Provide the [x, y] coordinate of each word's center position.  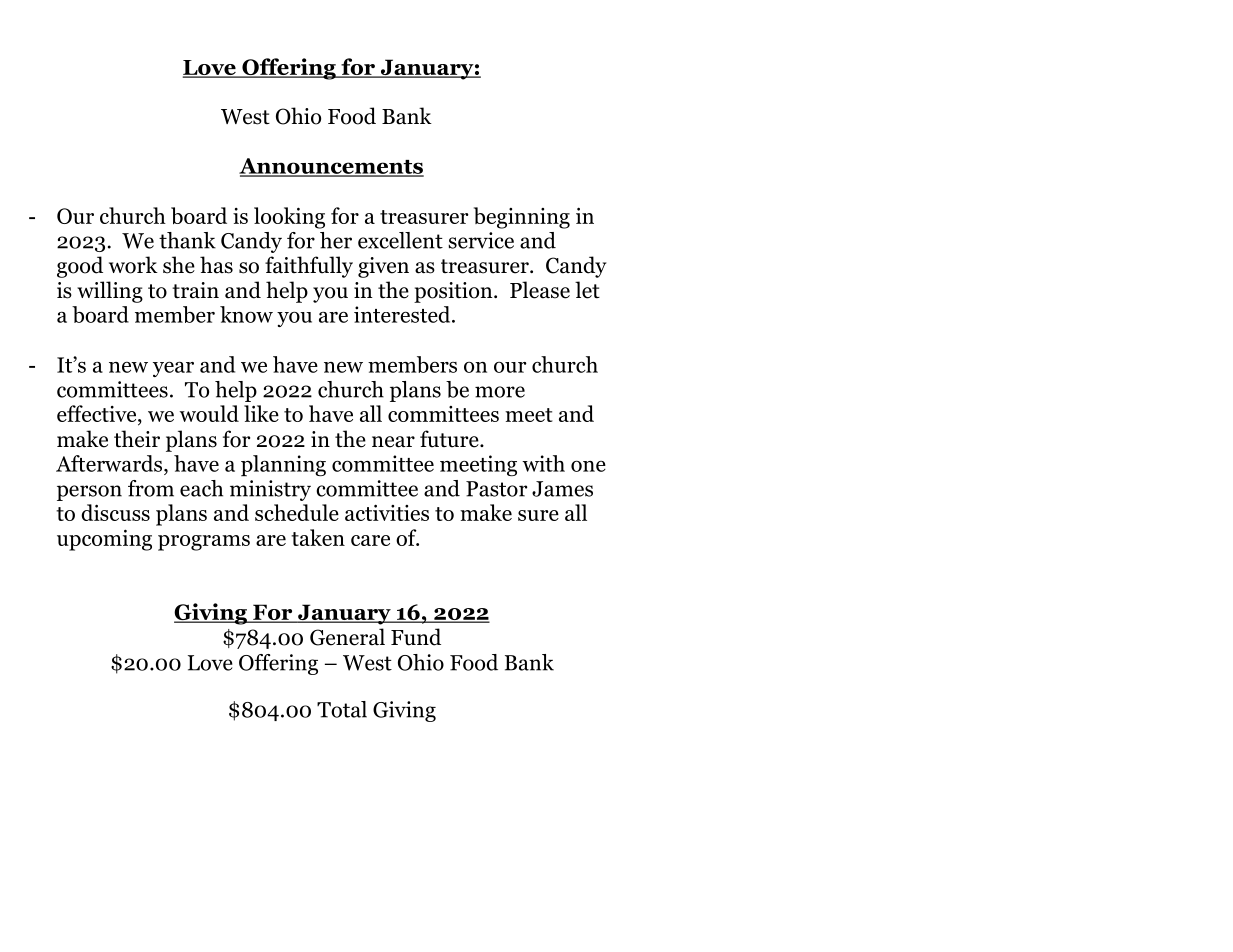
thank [187, 240]
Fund [416, 637]
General [347, 637]
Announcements [331, 167]
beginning [522, 218]
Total [342, 709]
